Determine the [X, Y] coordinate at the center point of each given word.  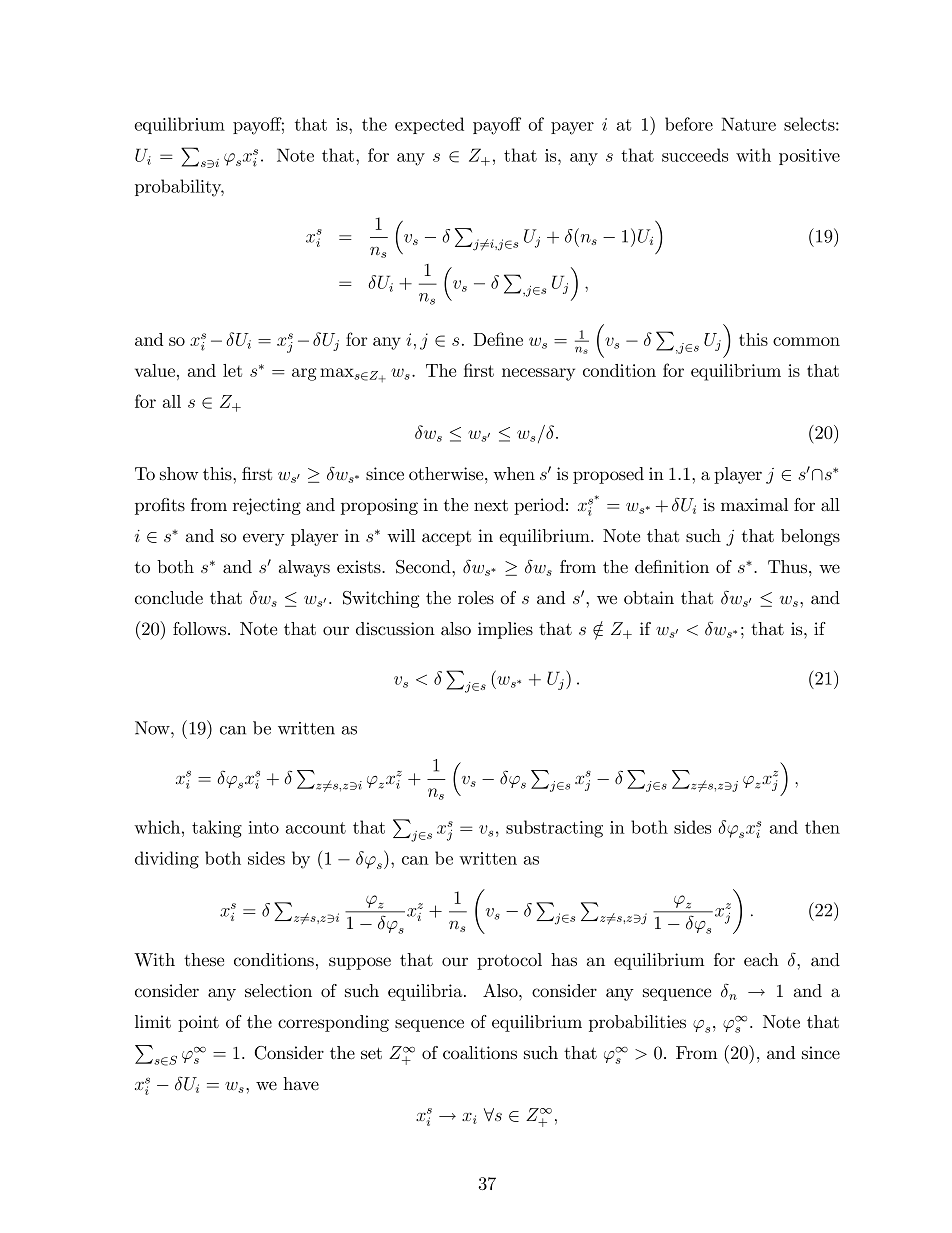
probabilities [637, 1023]
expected [429, 125]
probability [179, 188]
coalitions [480, 1053]
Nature [749, 124]
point [198, 1023]
